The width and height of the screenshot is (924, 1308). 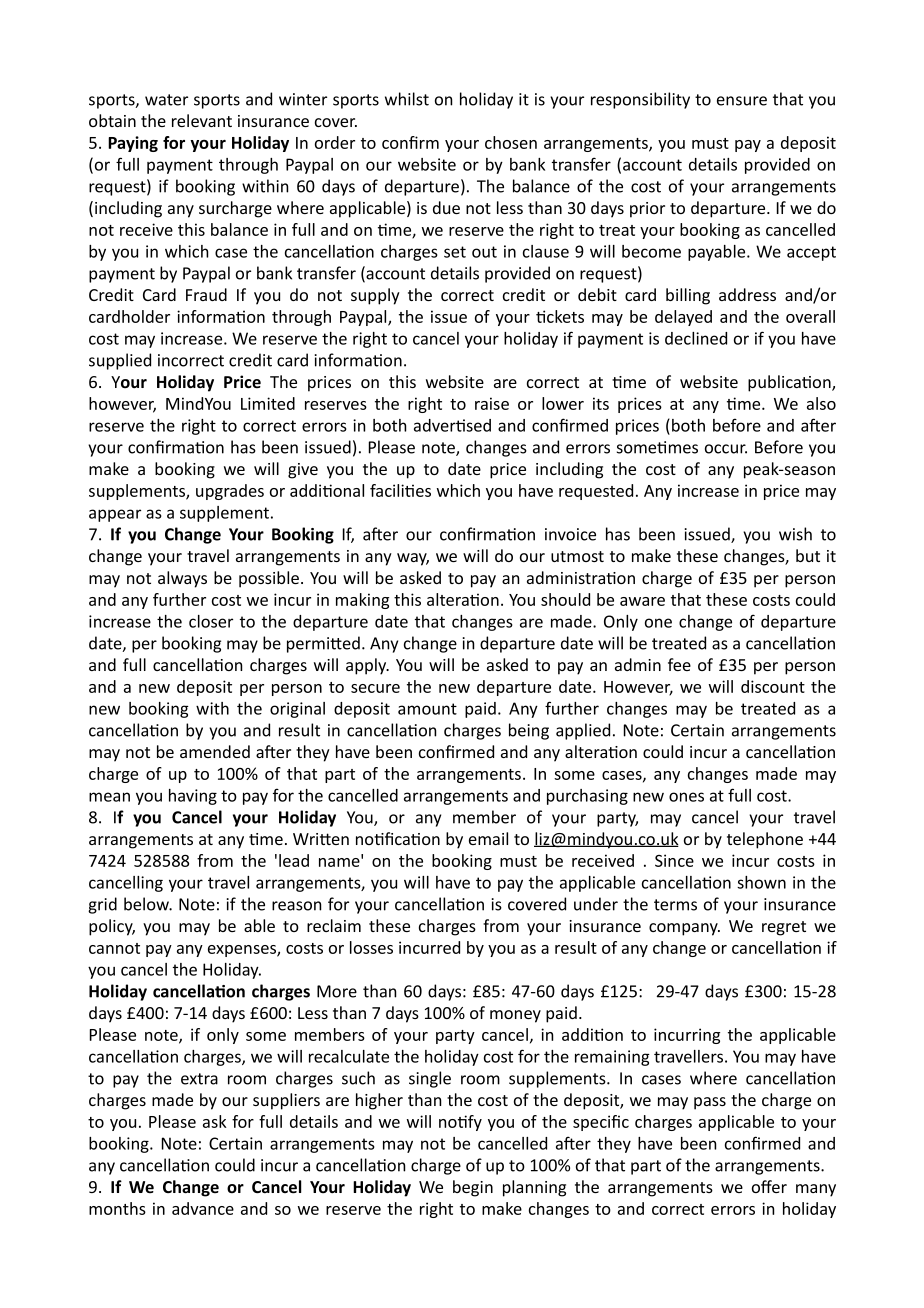 I want to click on many, so click(x=816, y=1190).
